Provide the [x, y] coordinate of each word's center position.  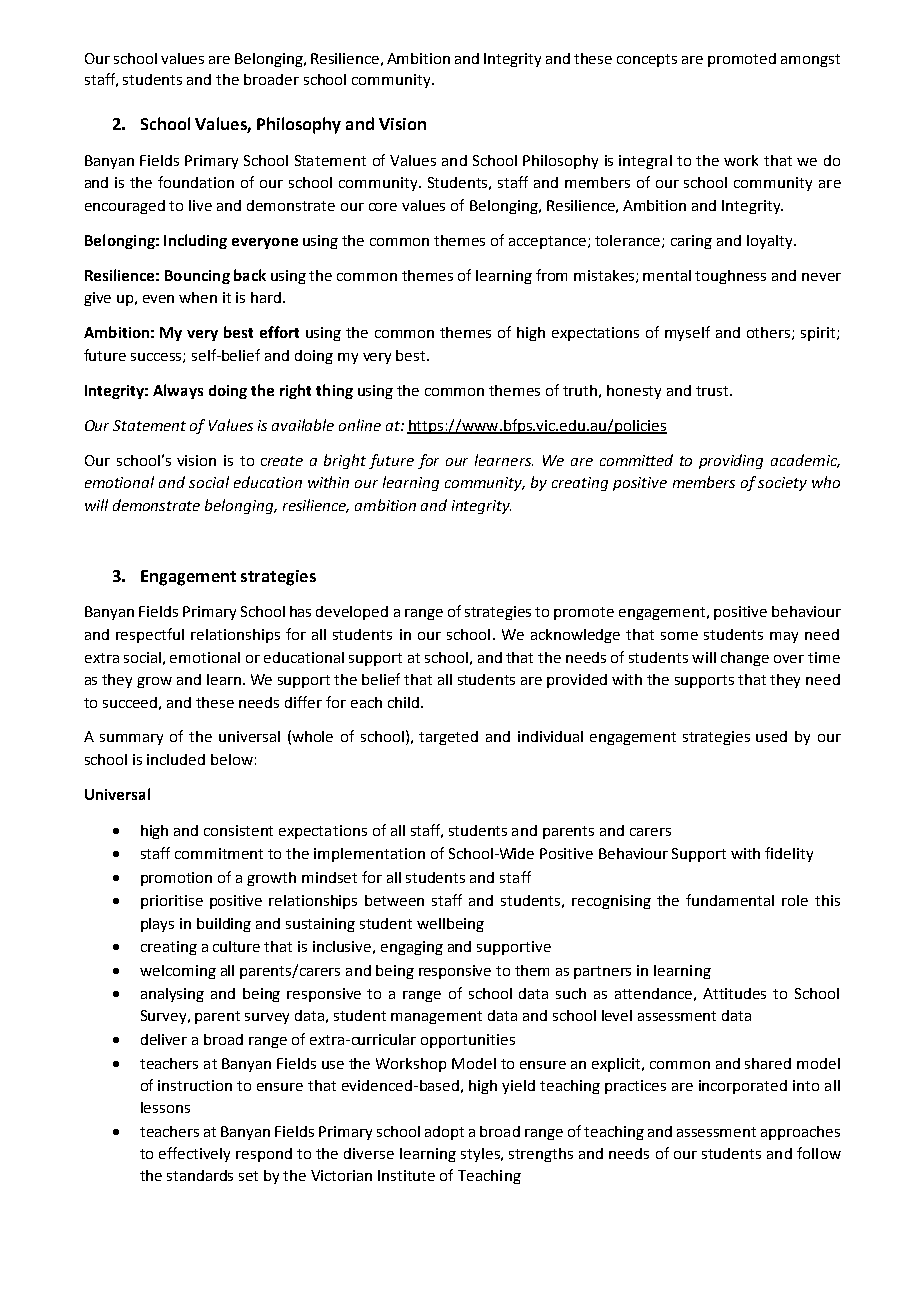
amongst [810, 60]
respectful [150, 635]
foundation [196, 182]
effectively [194, 1154]
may [784, 637]
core [383, 207]
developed [352, 613]
